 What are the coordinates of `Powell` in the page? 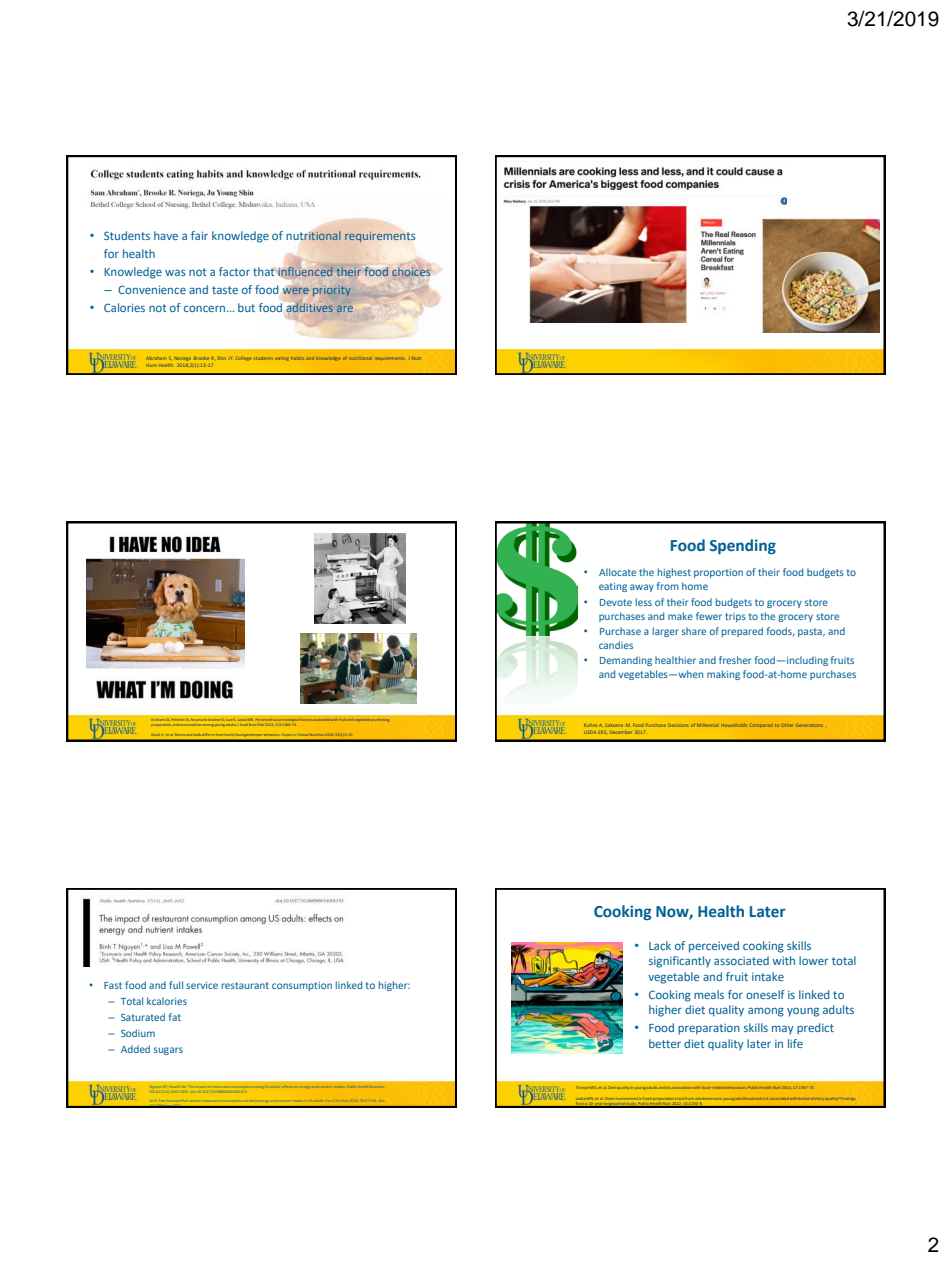 It's located at (176, 1087).
